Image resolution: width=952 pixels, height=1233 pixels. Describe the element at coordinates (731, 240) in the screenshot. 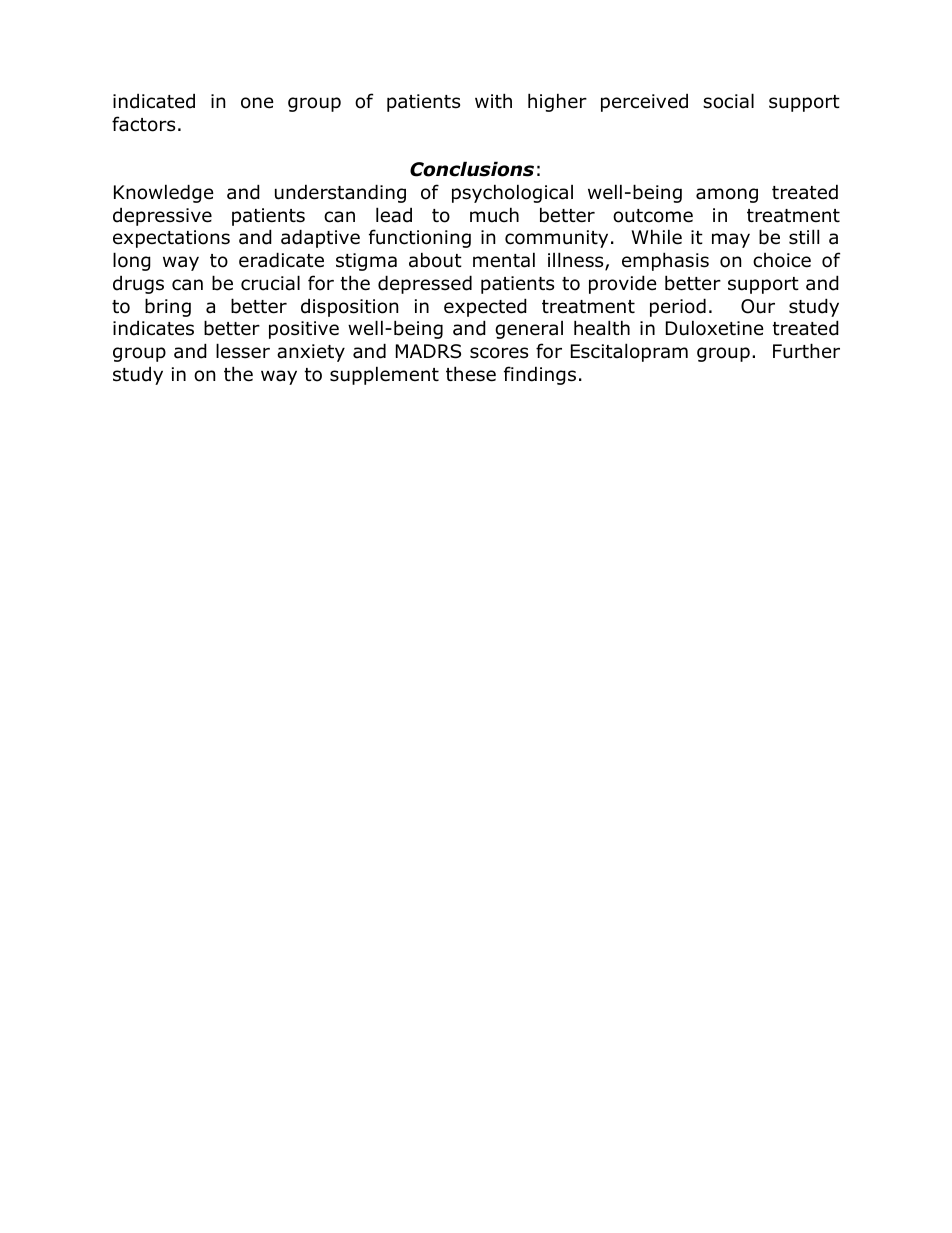

I see `may` at that location.
